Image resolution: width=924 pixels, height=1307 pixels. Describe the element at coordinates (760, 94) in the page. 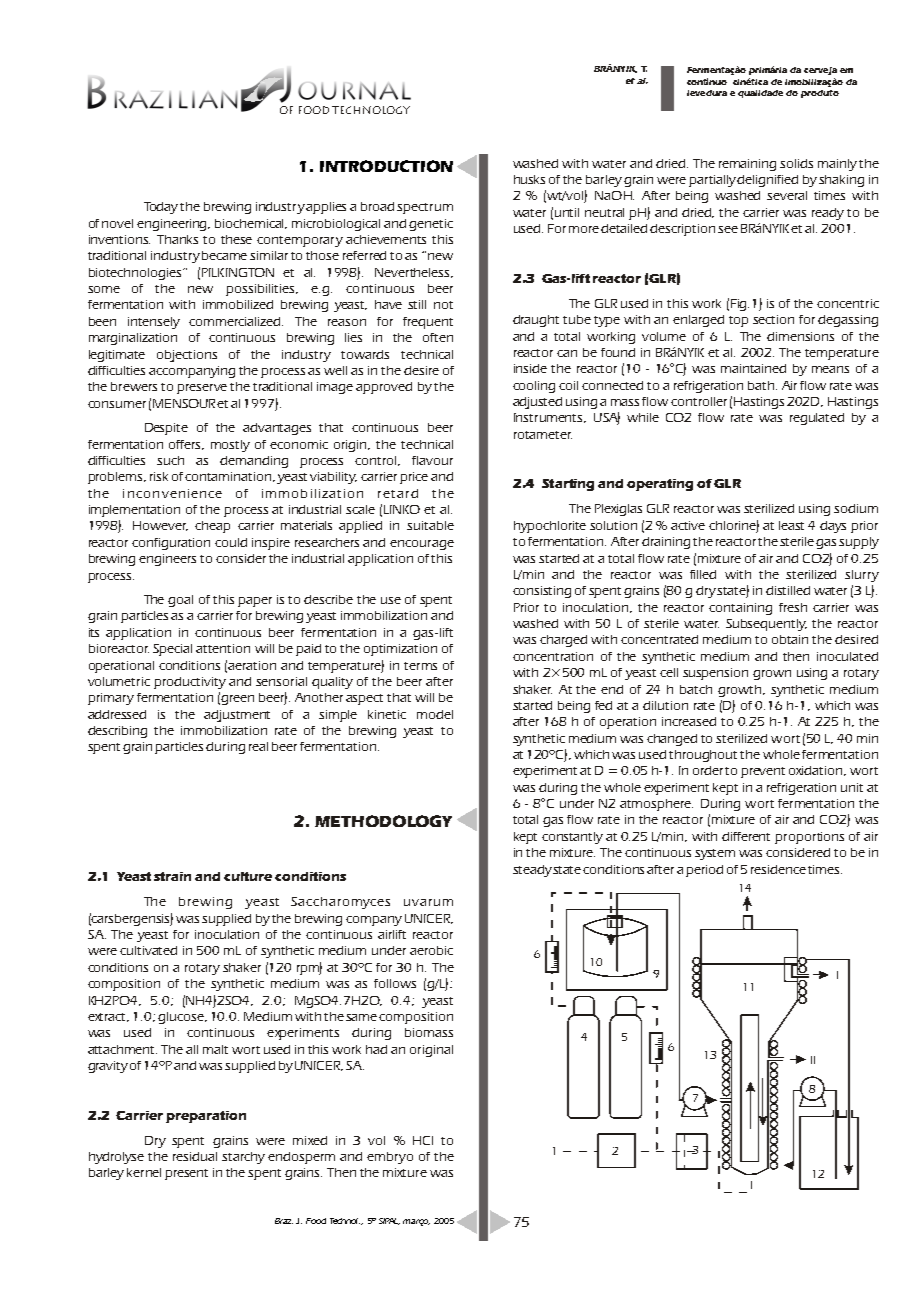

I see `qualidade` at that location.
